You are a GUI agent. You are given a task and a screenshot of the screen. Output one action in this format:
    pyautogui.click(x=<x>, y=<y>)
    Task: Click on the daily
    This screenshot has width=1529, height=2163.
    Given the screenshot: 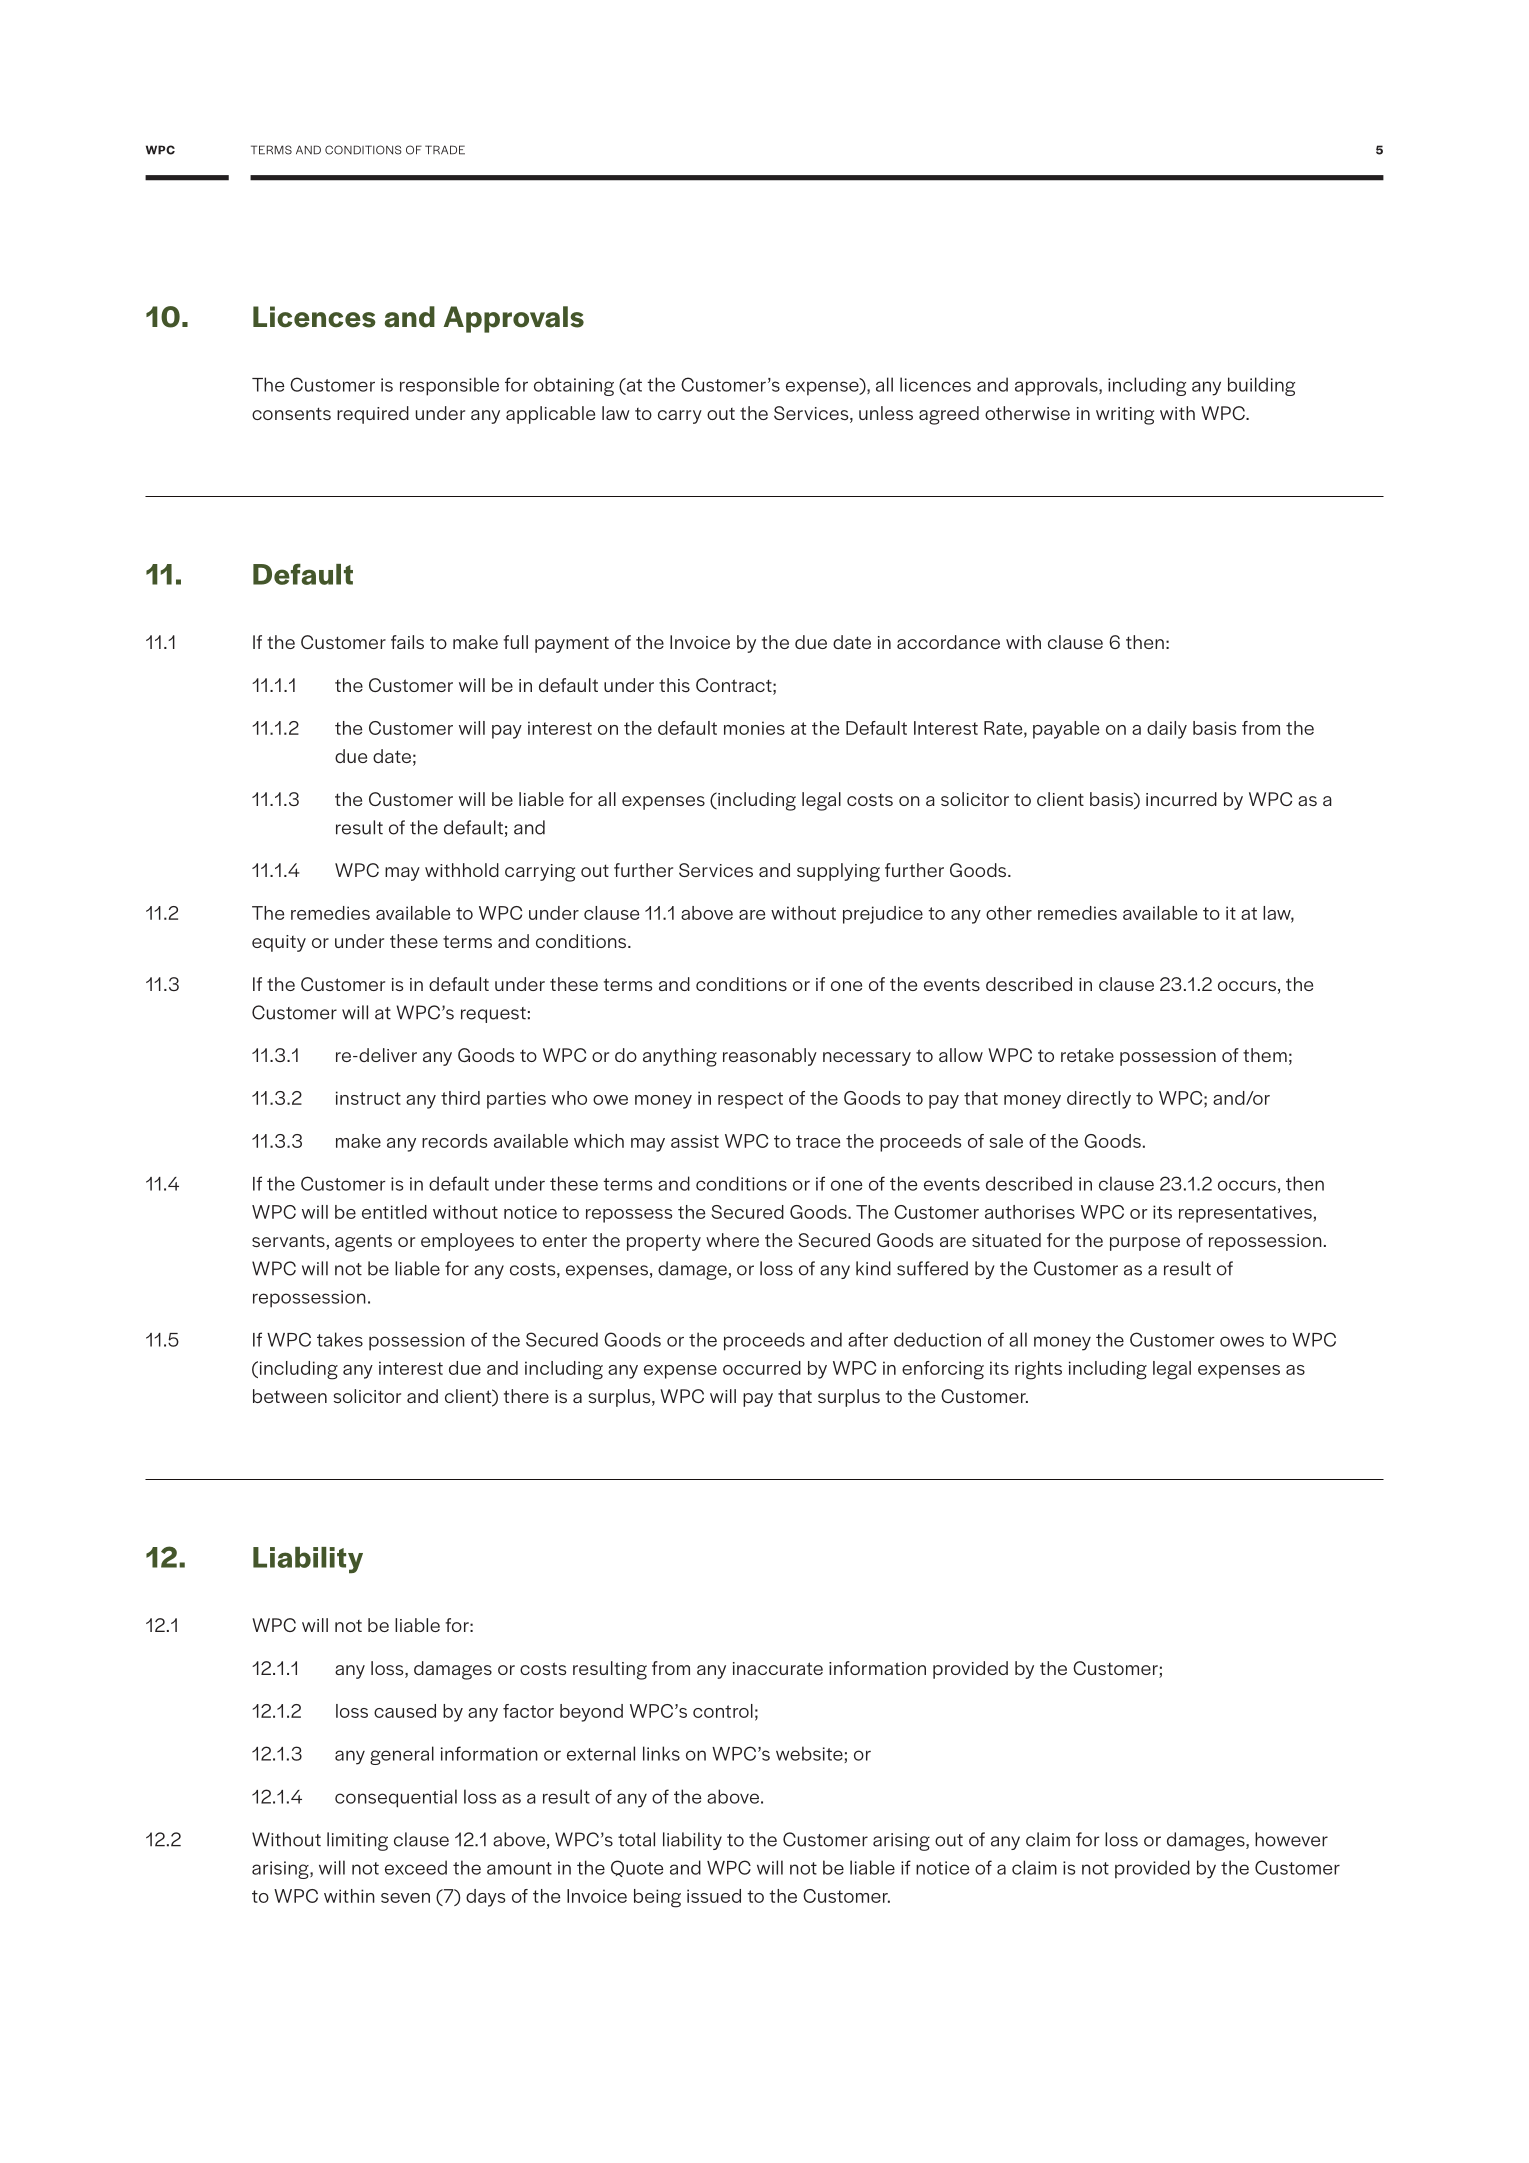 What is the action you would take?
    pyautogui.click(x=1167, y=730)
